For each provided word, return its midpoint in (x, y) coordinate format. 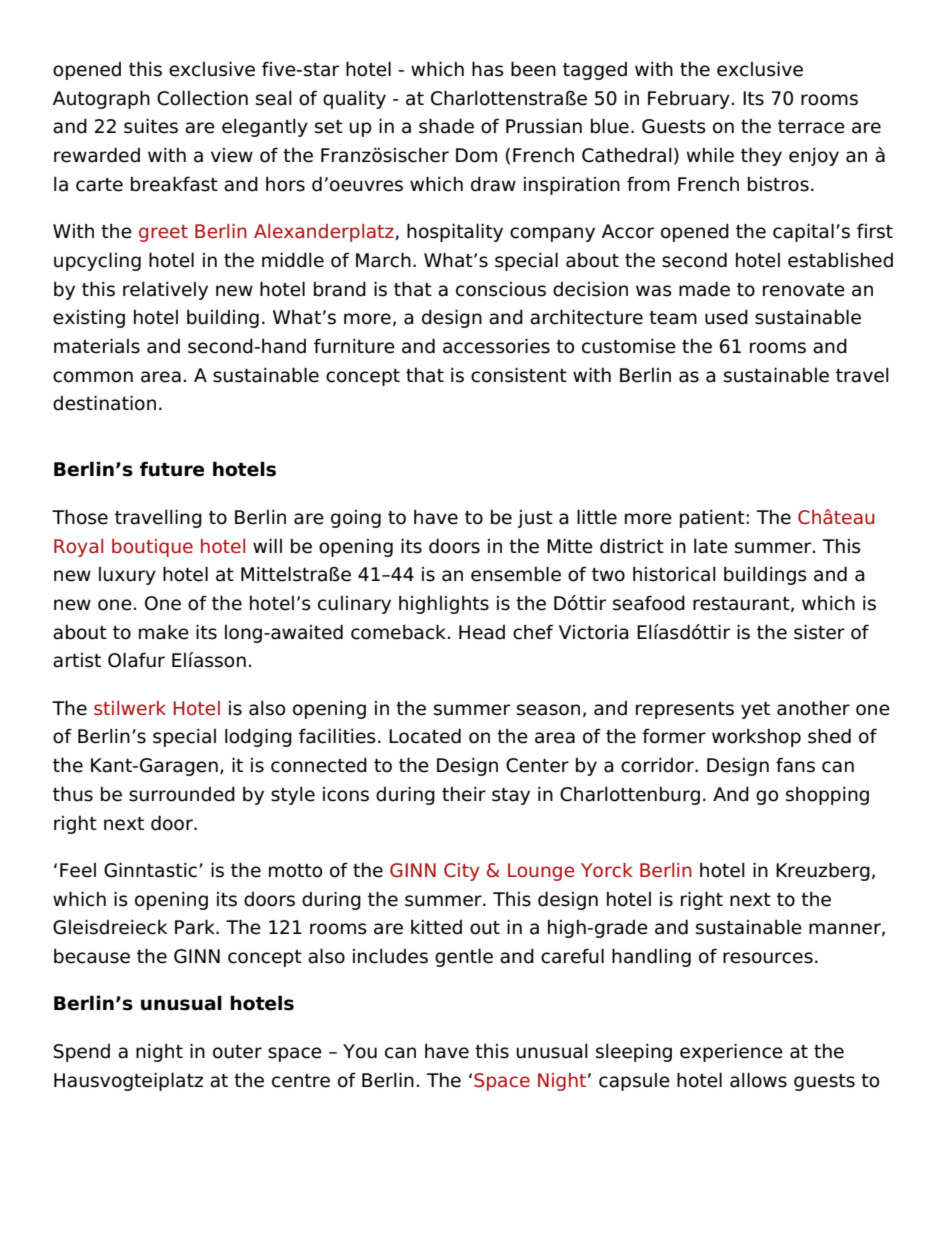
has (488, 69)
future (172, 469)
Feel (78, 870)
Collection (202, 98)
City (462, 872)
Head (482, 632)
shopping (827, 795)
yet (755, 710)
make (164, 632)
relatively (165, 290)
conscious (501, 289)
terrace (811, 127)
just (535, 519)
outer (237, 1052)
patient (713, 518)
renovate (804, 290)
